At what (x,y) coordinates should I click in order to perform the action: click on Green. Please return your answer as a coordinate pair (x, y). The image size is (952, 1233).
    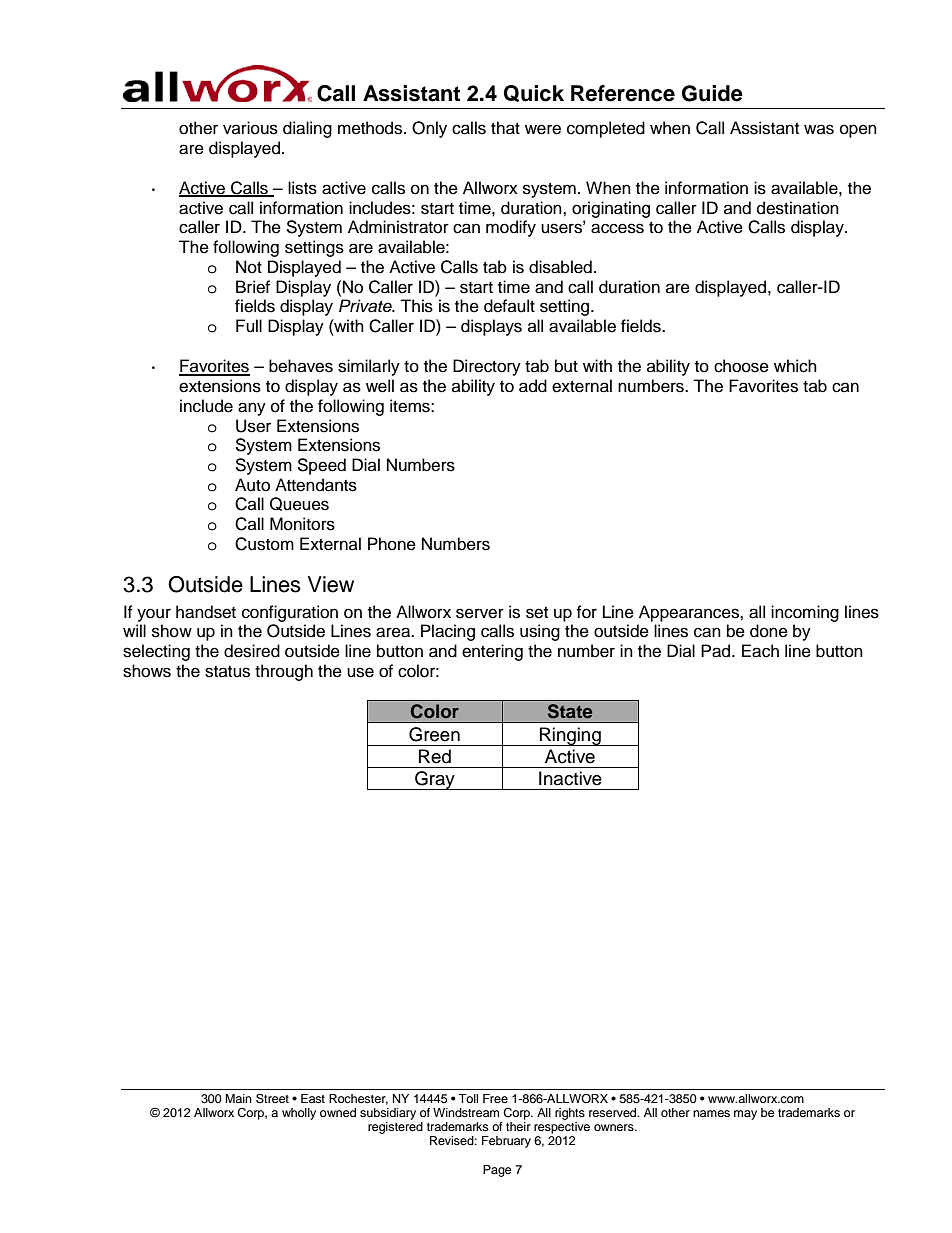
    Looking at the image, I should click on (434, 734).
